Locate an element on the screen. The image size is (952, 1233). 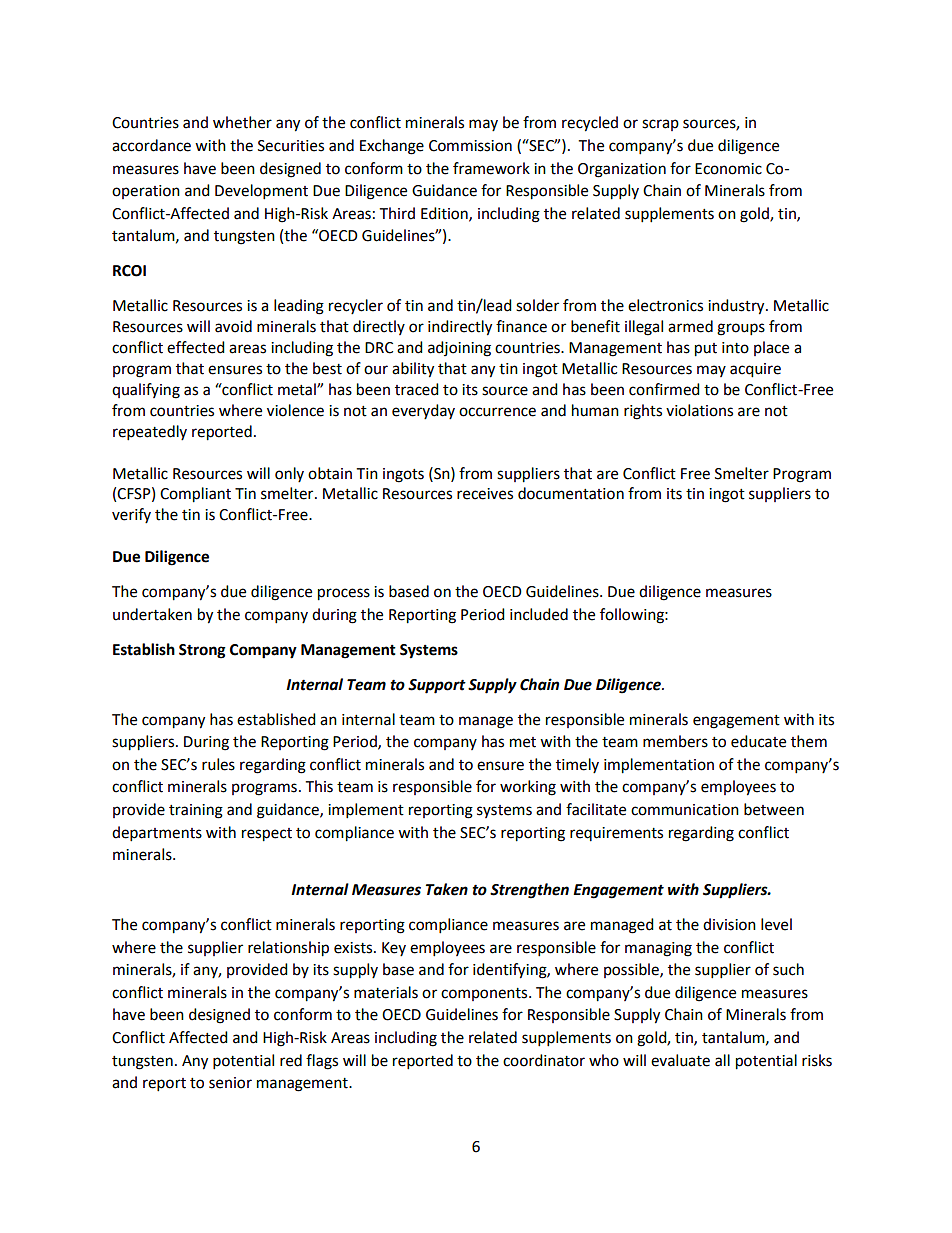
communication is located at coordinates (685, 810).
